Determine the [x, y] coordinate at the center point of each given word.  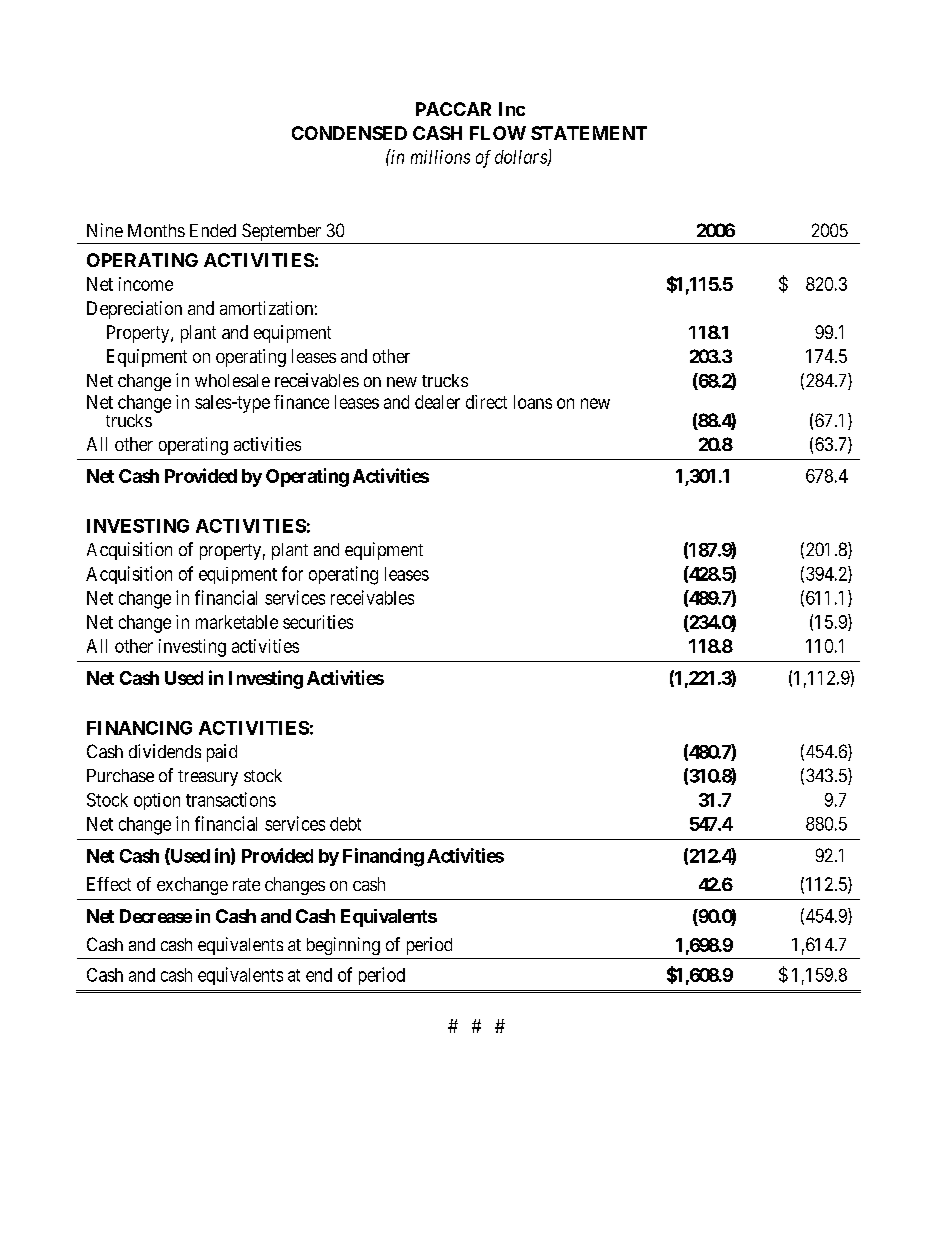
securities [318, 622]
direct [486, 402]
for [292, 573]
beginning [343, 946]
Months [156, 230]
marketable [237, 622]
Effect [109, 884]
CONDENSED [349, 133]
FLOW [498, 133]
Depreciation [134, 310]
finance [301, 402]
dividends [165, 751]
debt [345, 824]
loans [533, 402]
